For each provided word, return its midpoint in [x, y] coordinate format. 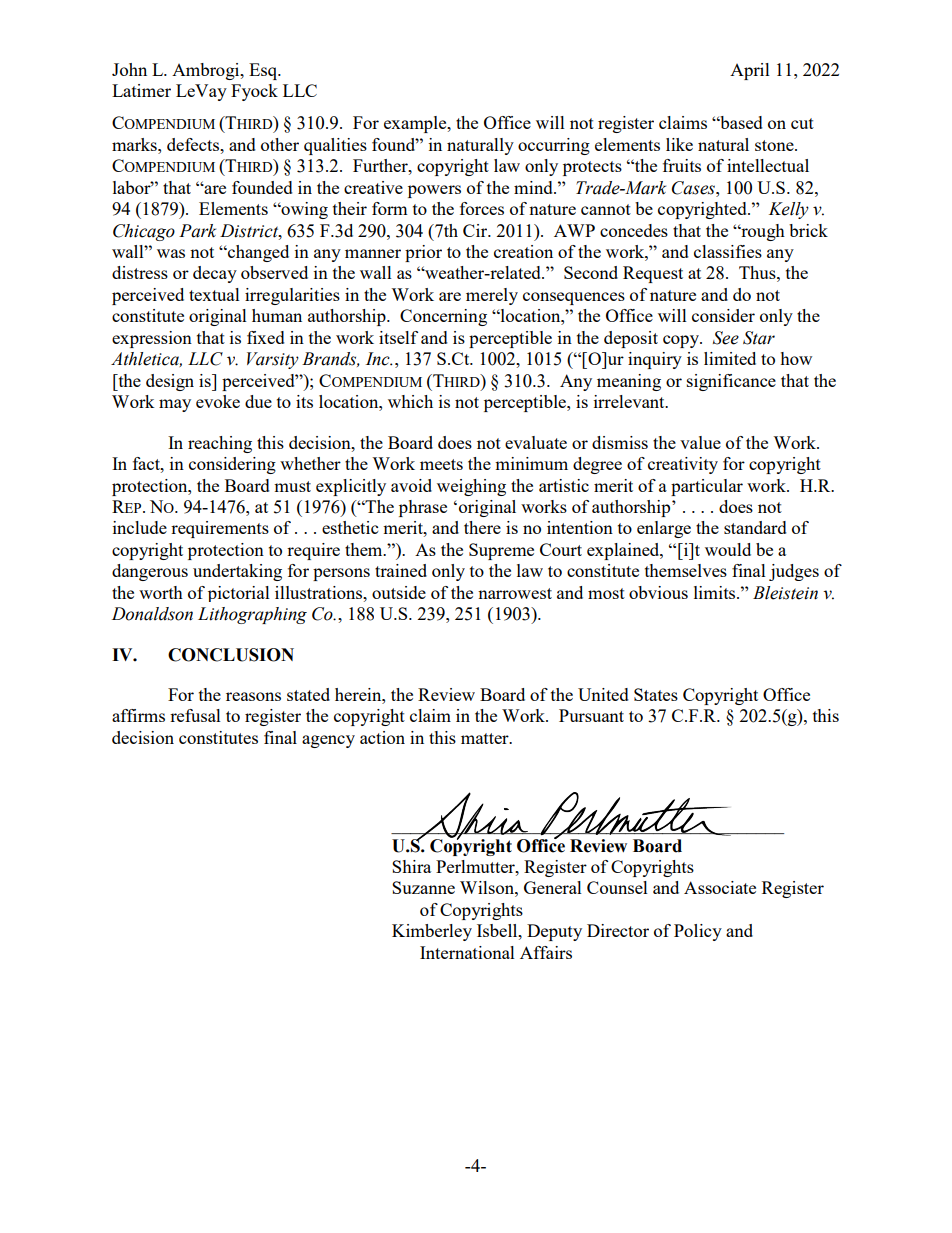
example [416, 124]
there [482, 527]
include [140, 527]
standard [755, 527]
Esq [264, 71]
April [750, 71]
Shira [411, 866]
